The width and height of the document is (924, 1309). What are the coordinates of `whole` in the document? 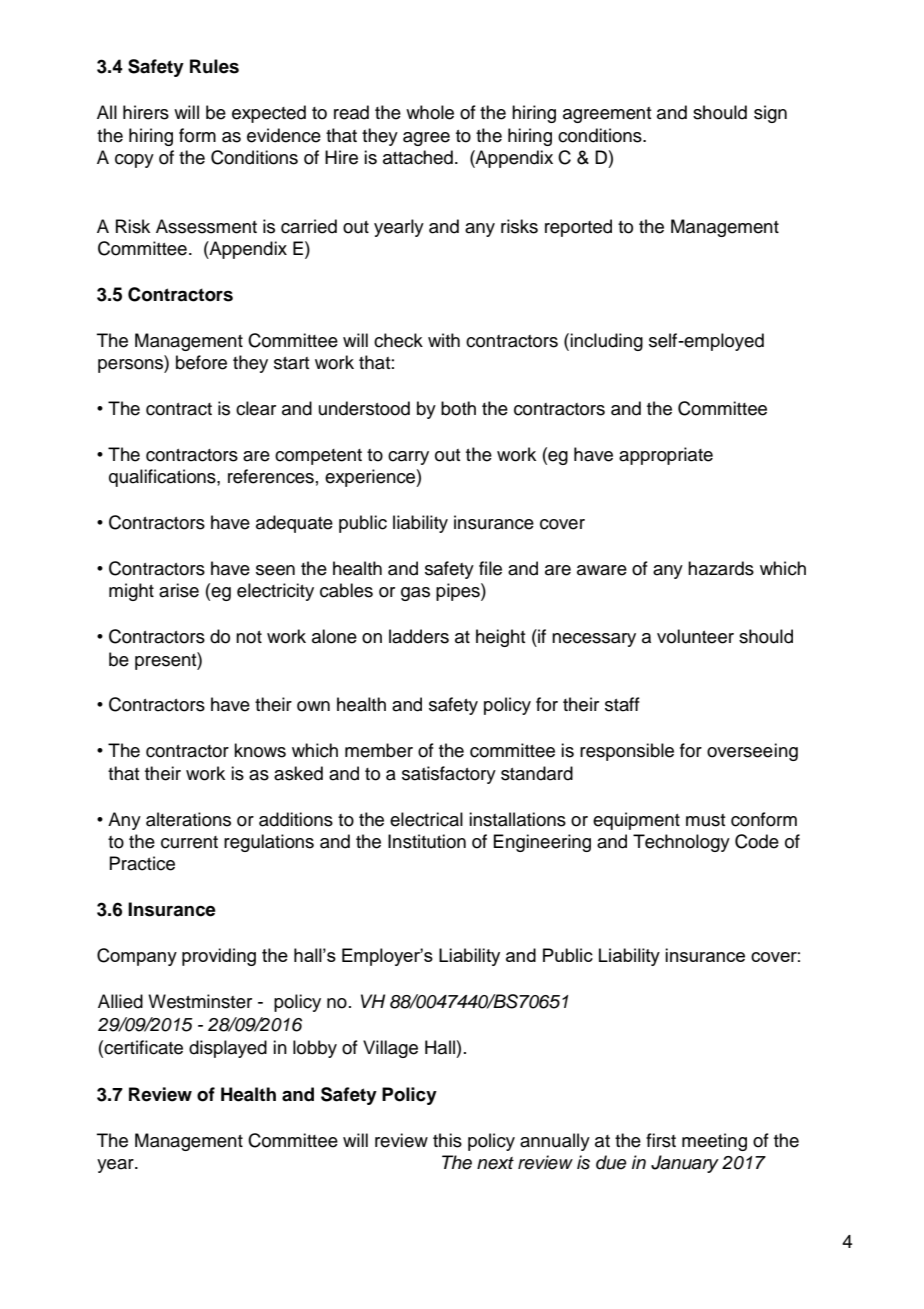 It's located at (430, 112).
